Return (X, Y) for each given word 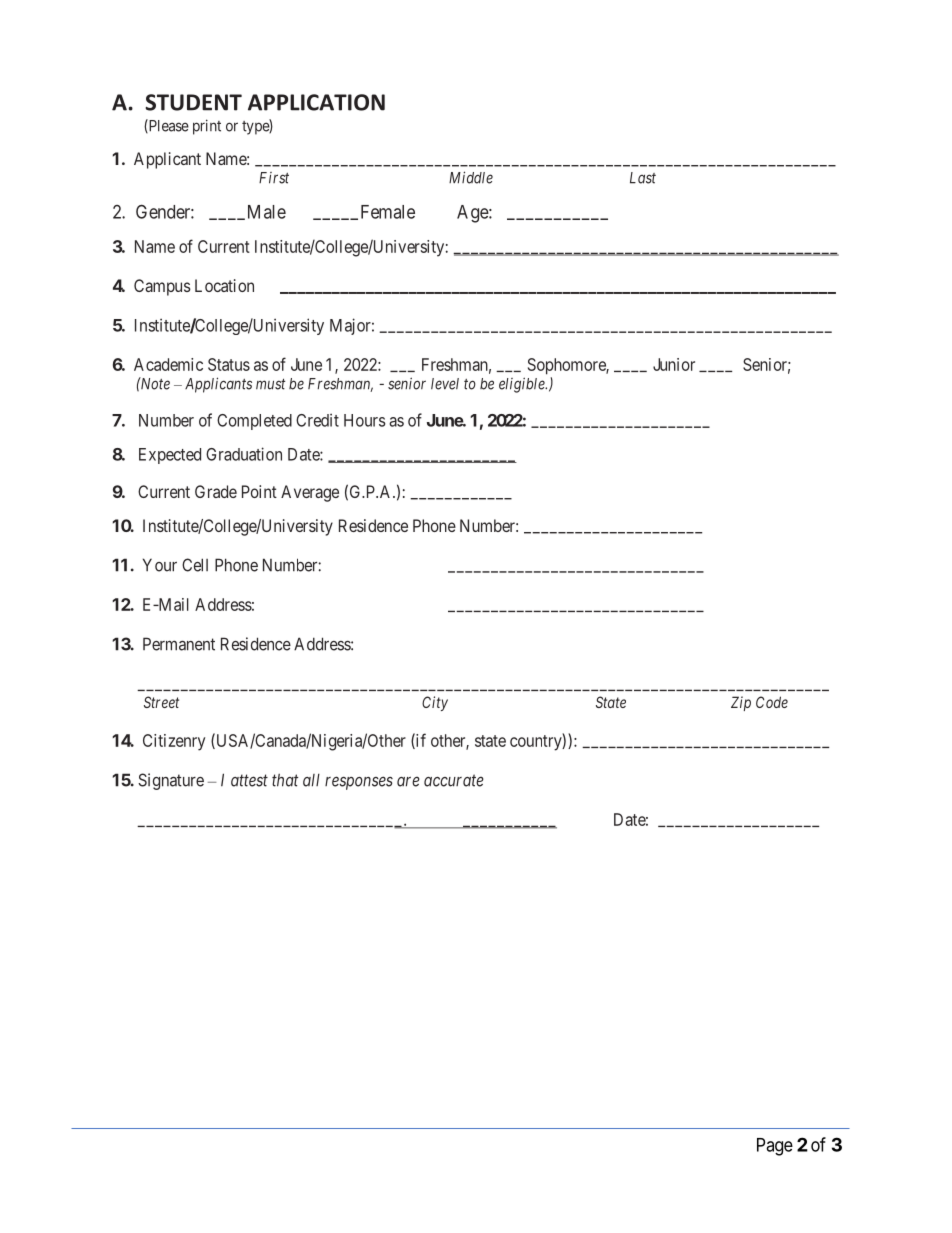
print (207, 127)
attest (249, 780)
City (435, 703)
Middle (471, 177)
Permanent (179, 644)
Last (643, 178)
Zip (741, 703)
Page (775, 1147)
